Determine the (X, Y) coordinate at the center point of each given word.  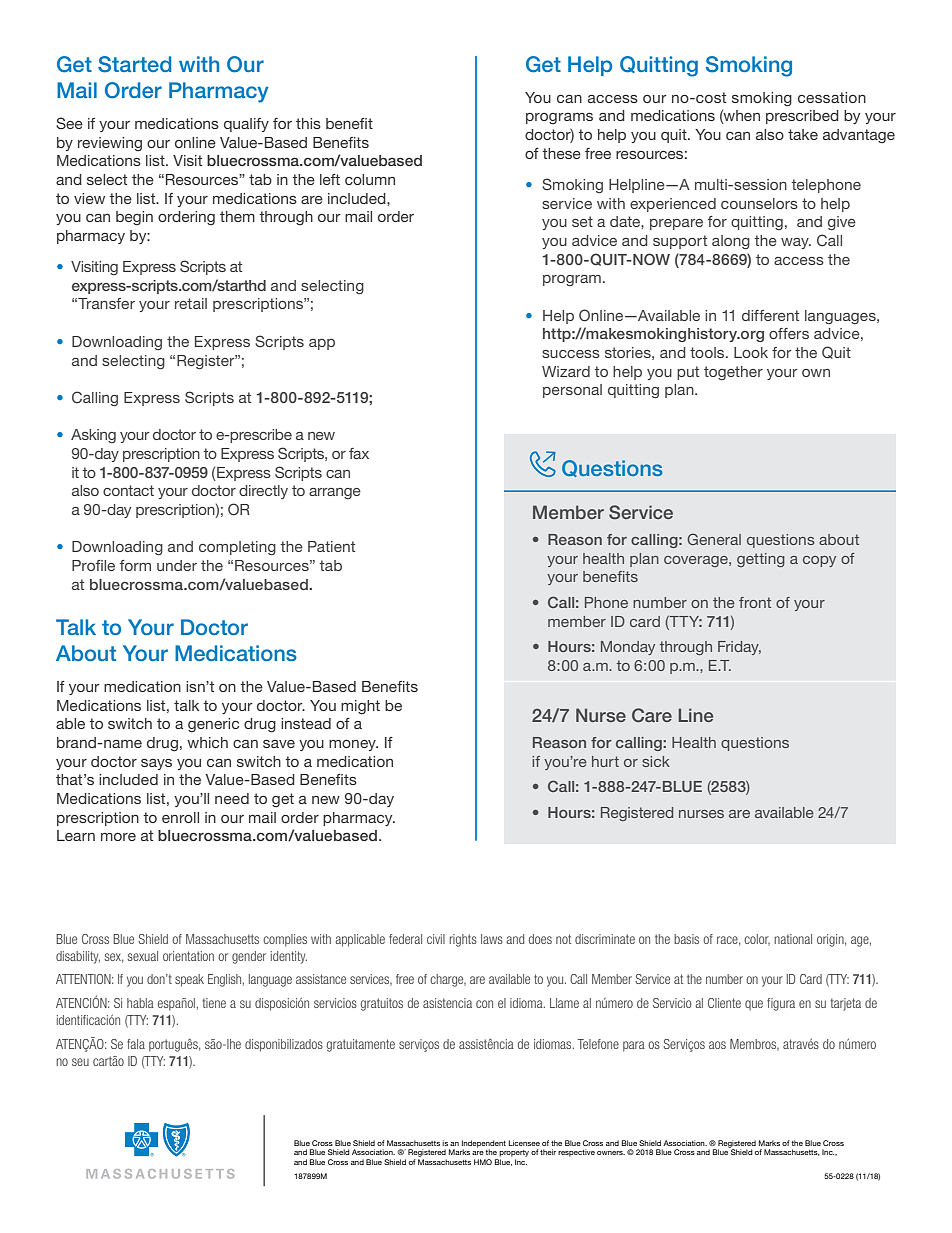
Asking (93, 436)
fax (359, 453)
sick (656, 761)
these (561, 153)
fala (136, 1044)
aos (717, 1045)
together (733, 373)
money (353, 745)
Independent (484, 1145)
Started (134, 64)
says (156, 764)
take (803, 134)
